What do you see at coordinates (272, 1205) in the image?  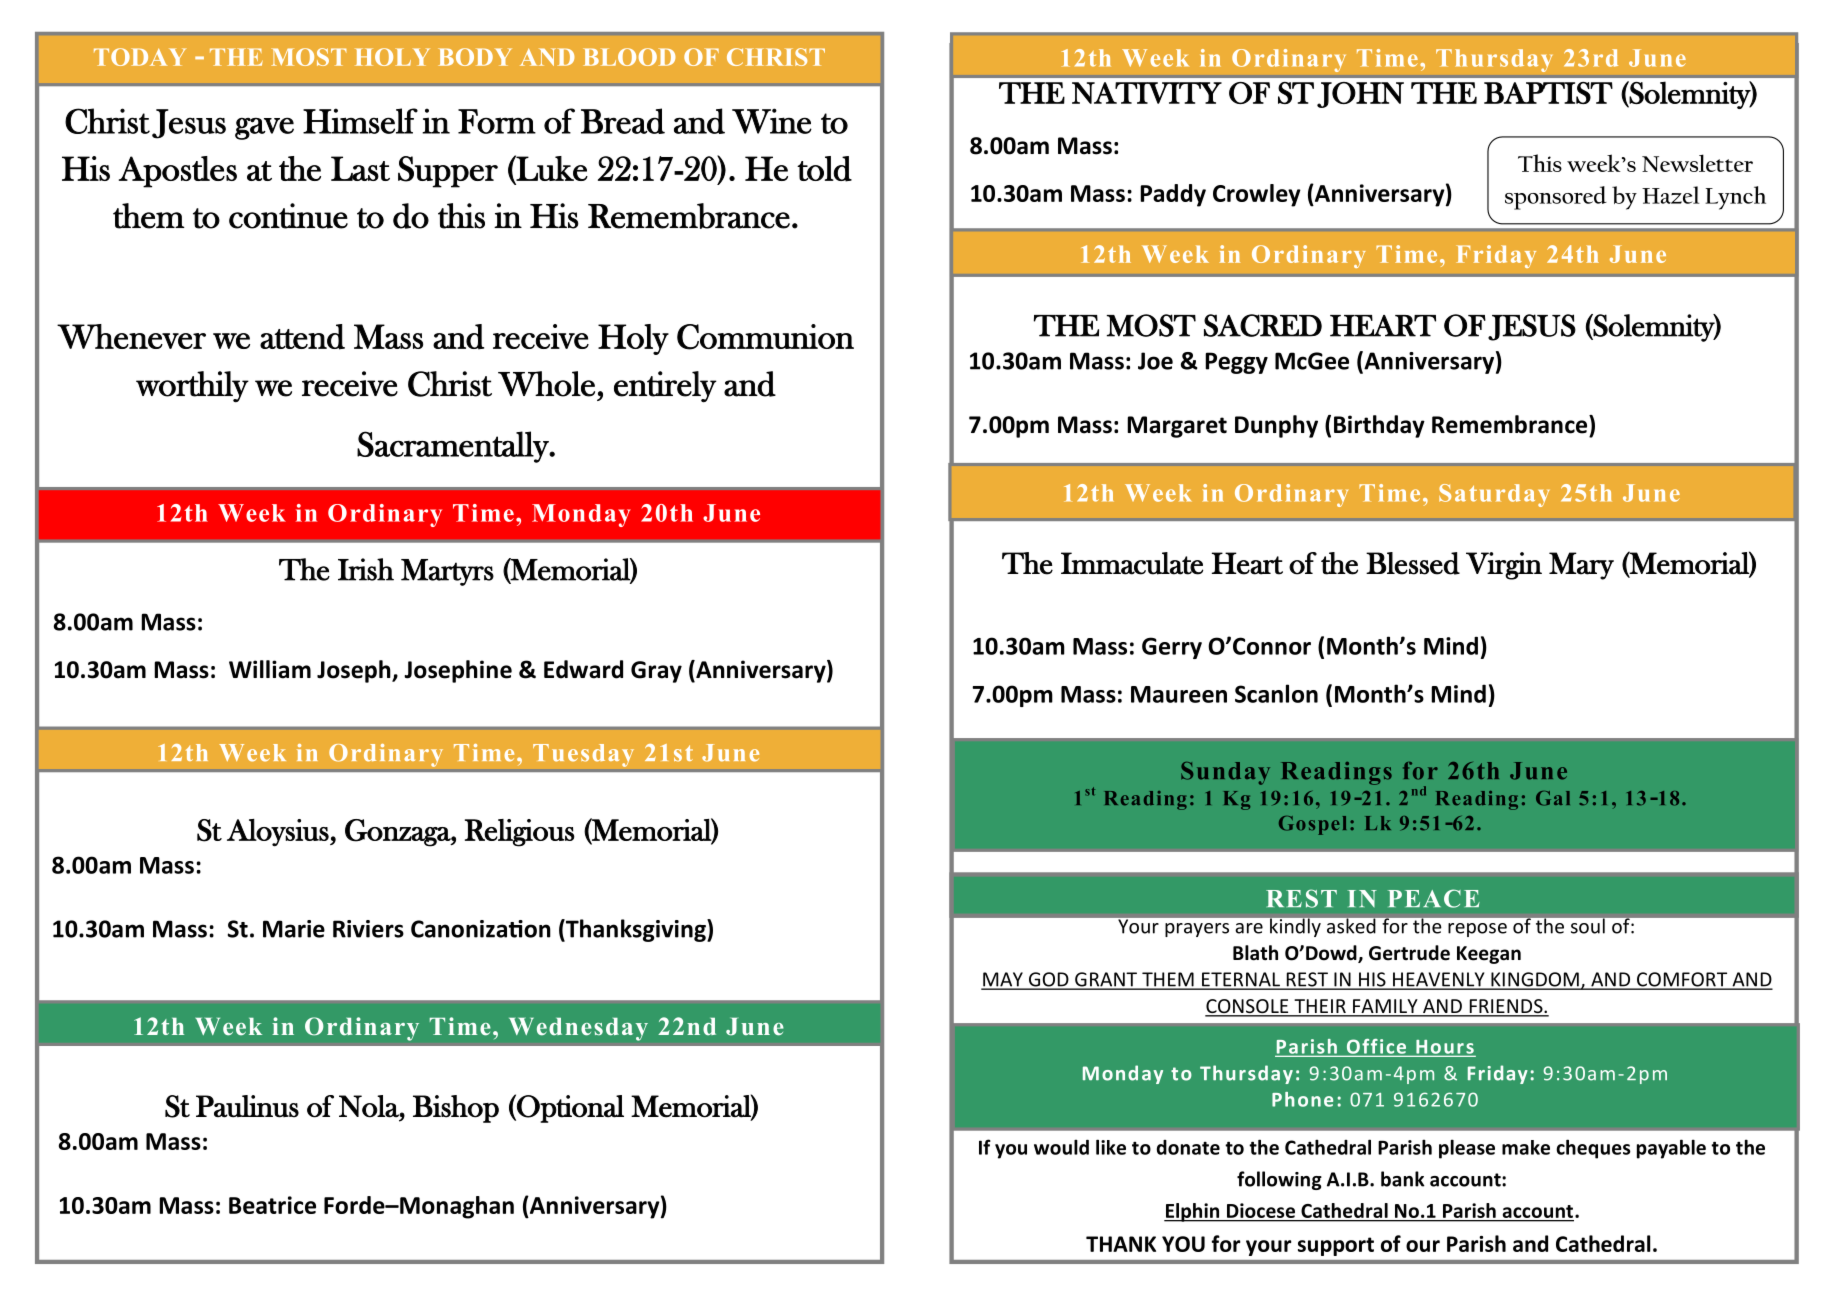 I see `Beatrice` at bounding box center [272, 1205].
